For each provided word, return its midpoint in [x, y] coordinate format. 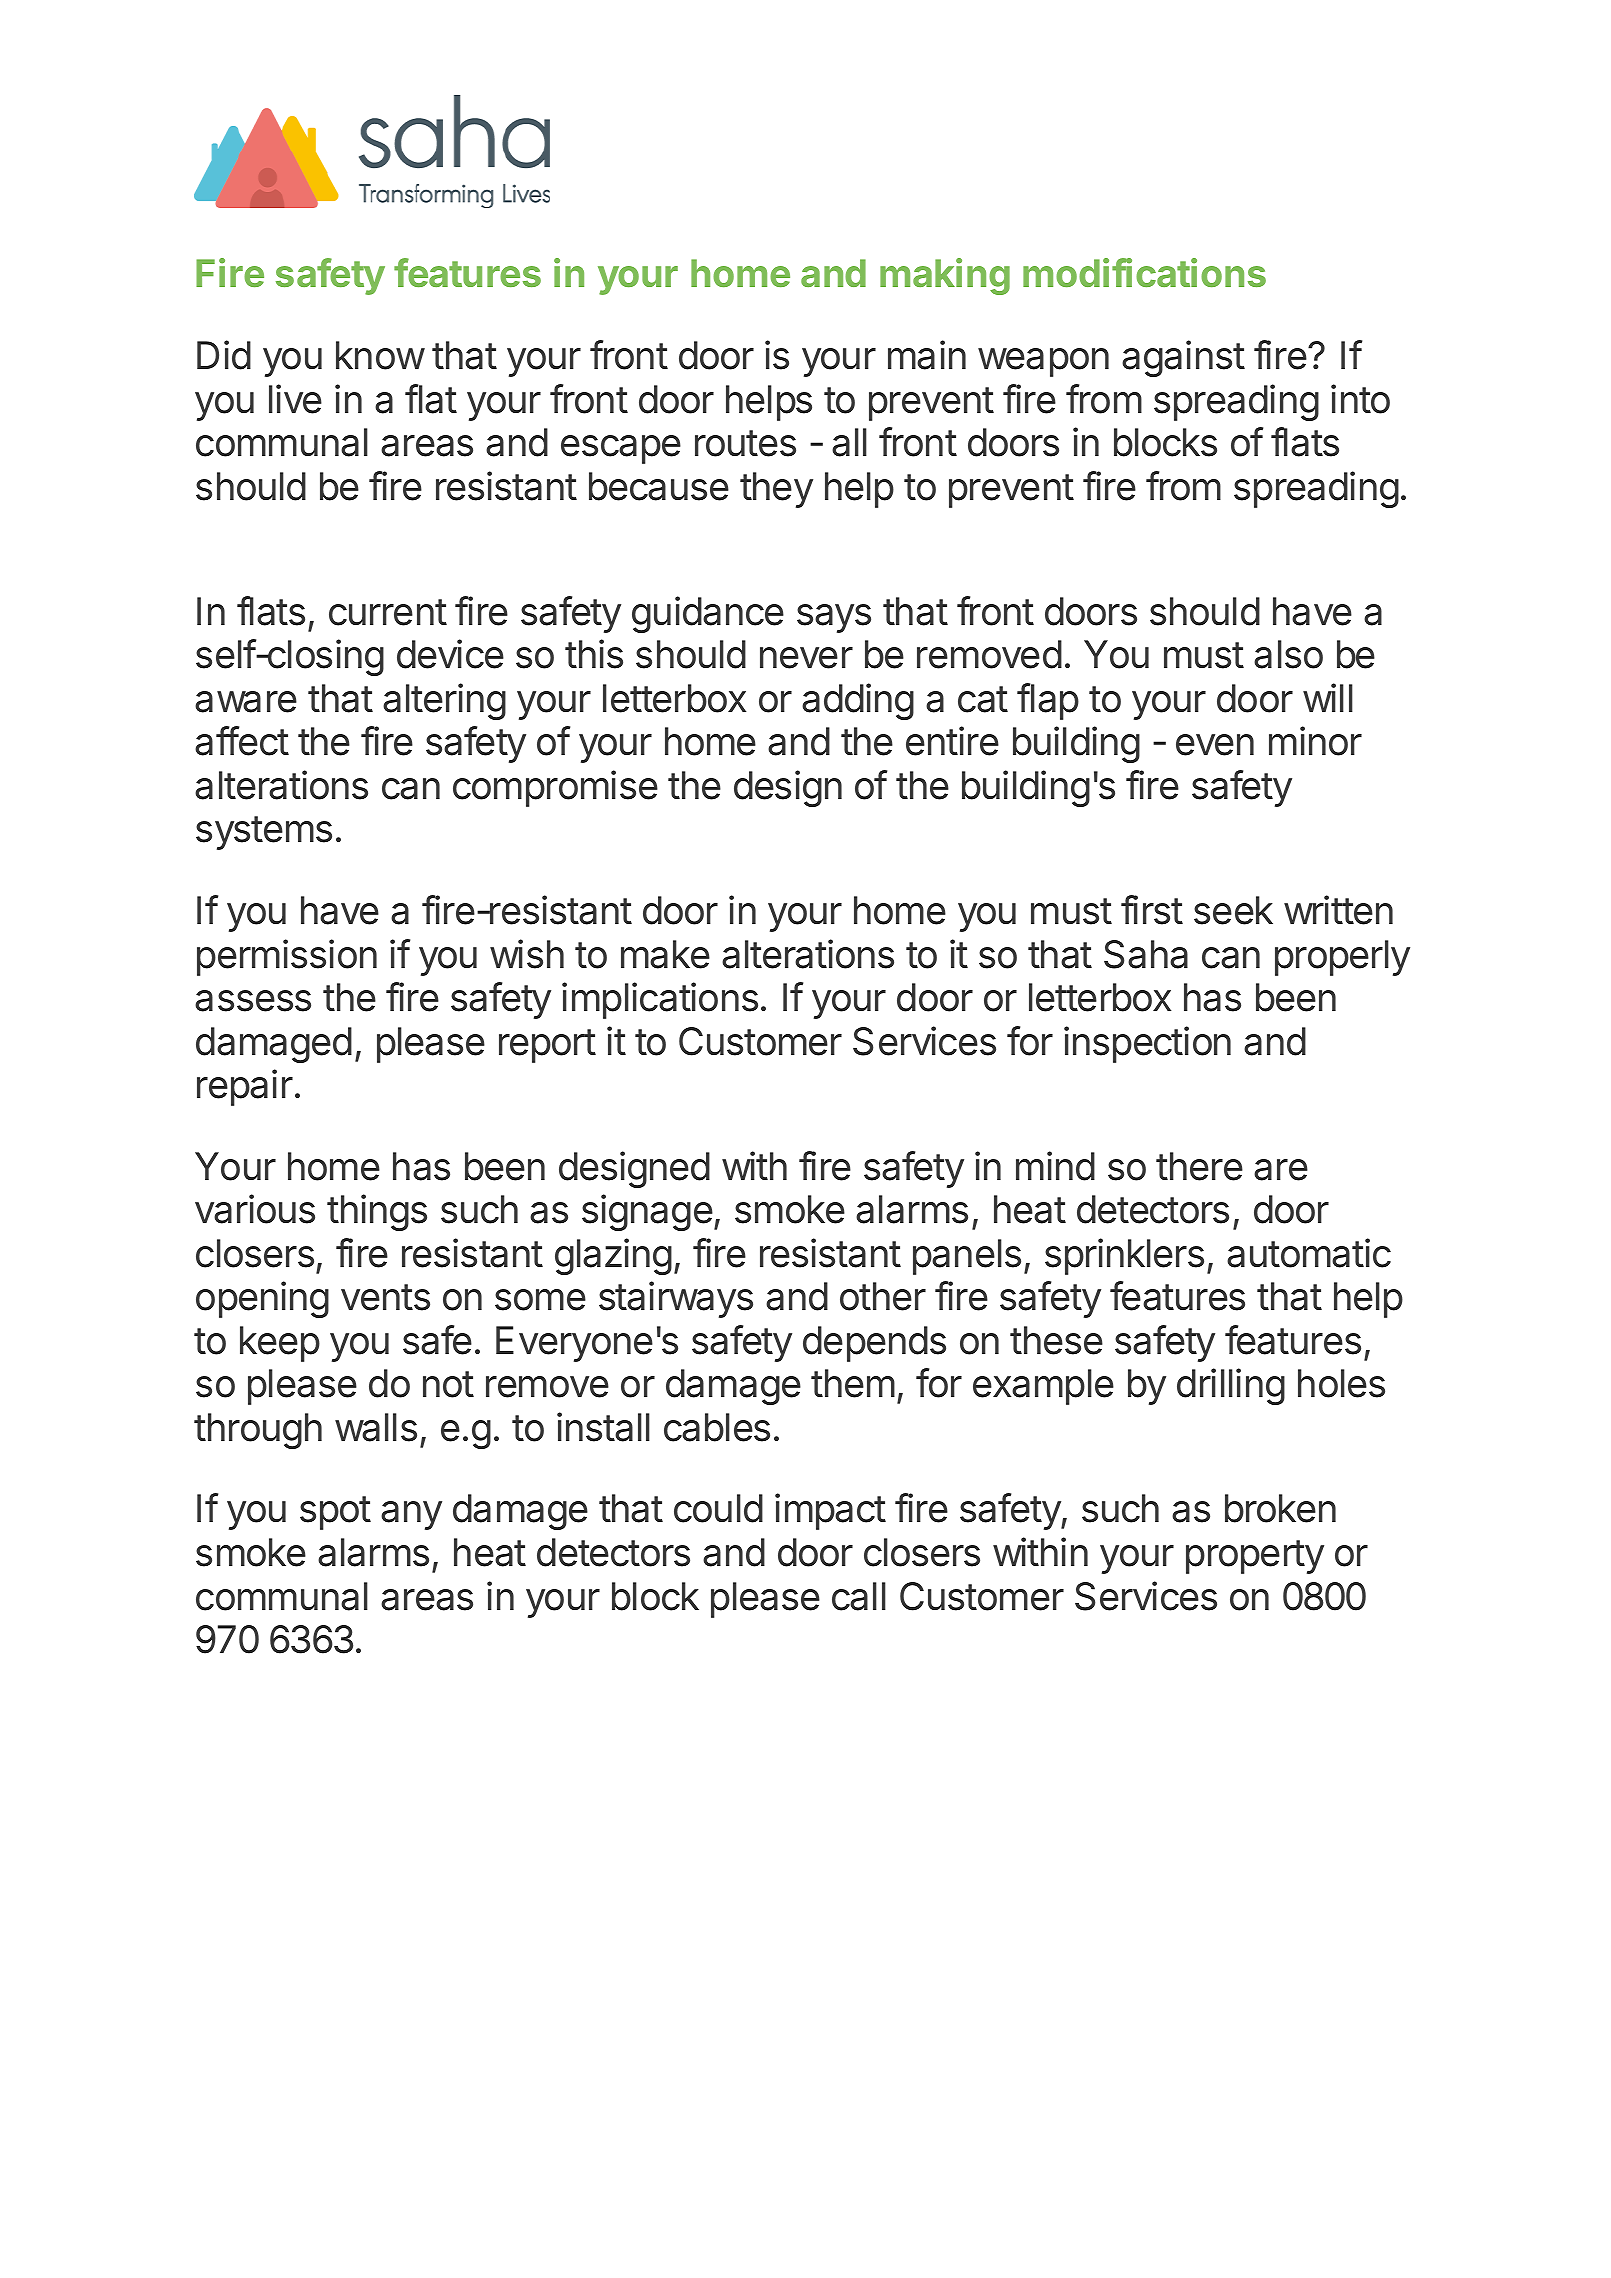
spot [335, 1513]
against [1183, 358]
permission [287, 957]
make [665, 954]
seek [1233, 910]
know [380, 355]
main [927, 355]
